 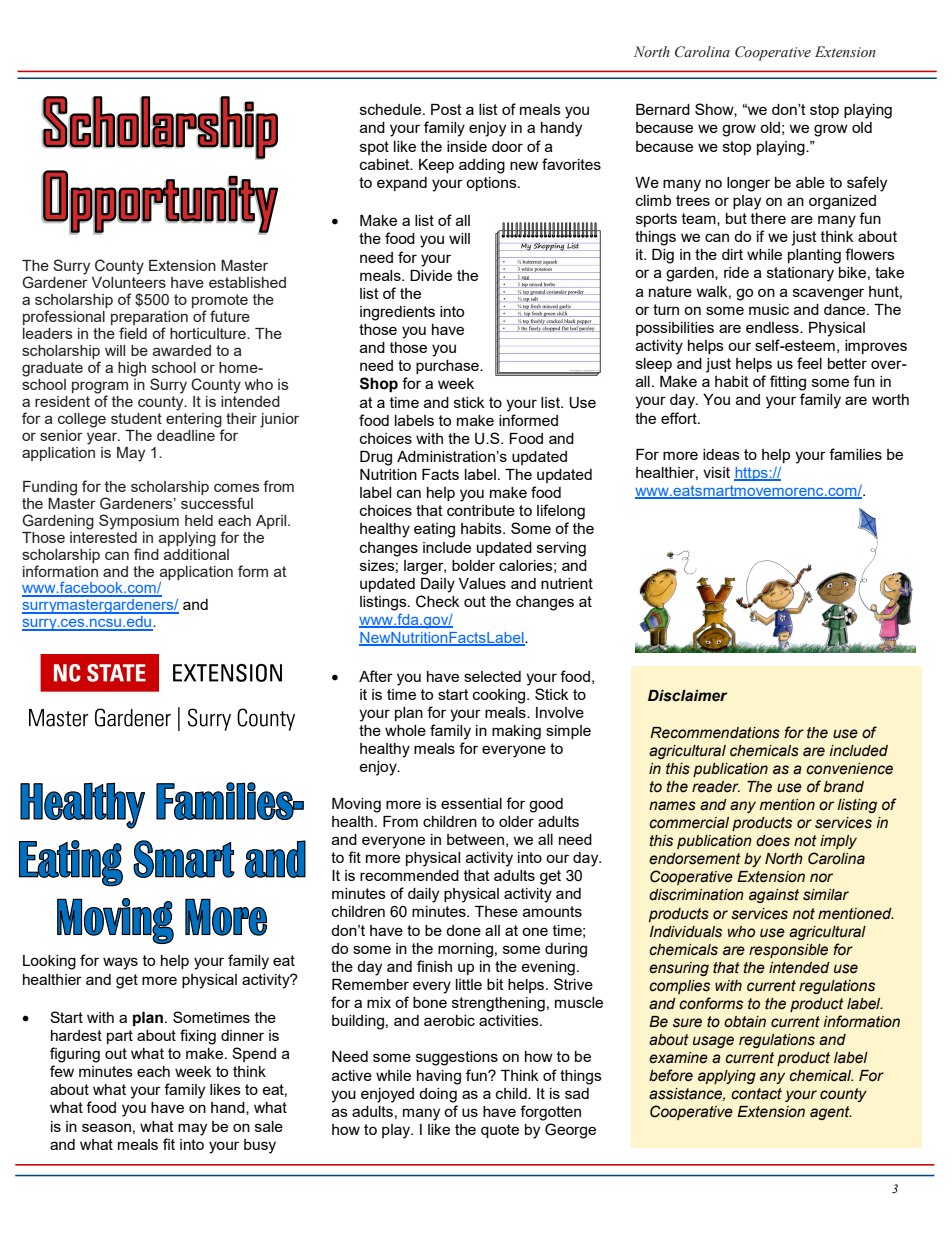 What do you see at coordinates (687, 696) in the page?
I see `Disclaimer` at bounding box center [687, 696].
